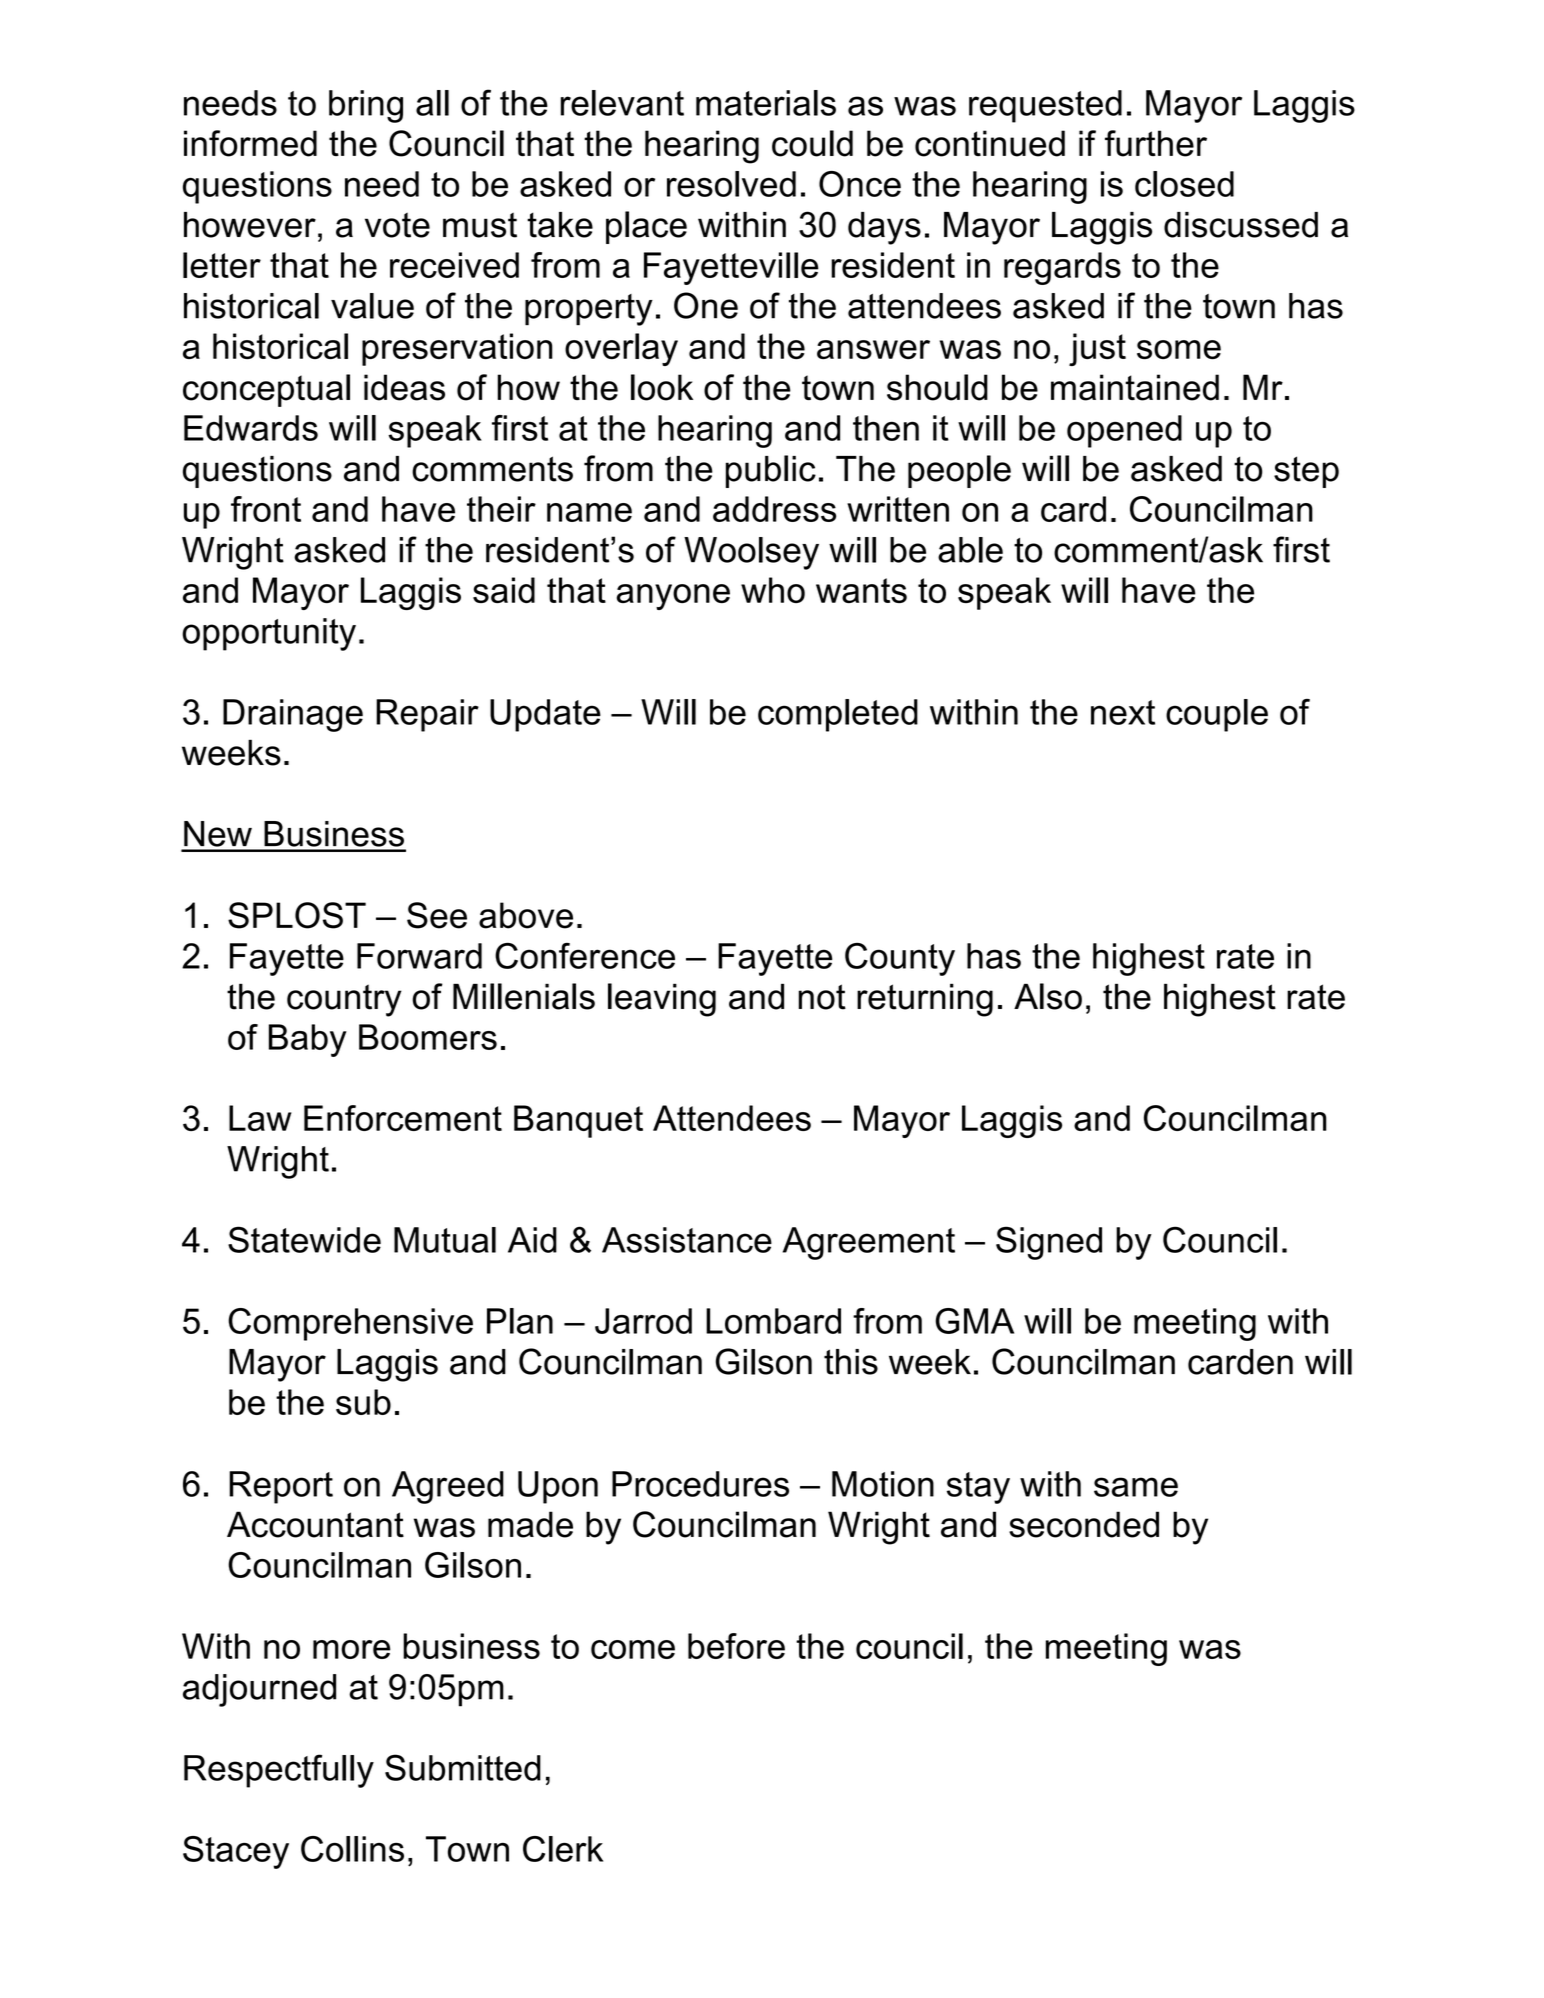  I want to click on couple, so click(1217, 715).
